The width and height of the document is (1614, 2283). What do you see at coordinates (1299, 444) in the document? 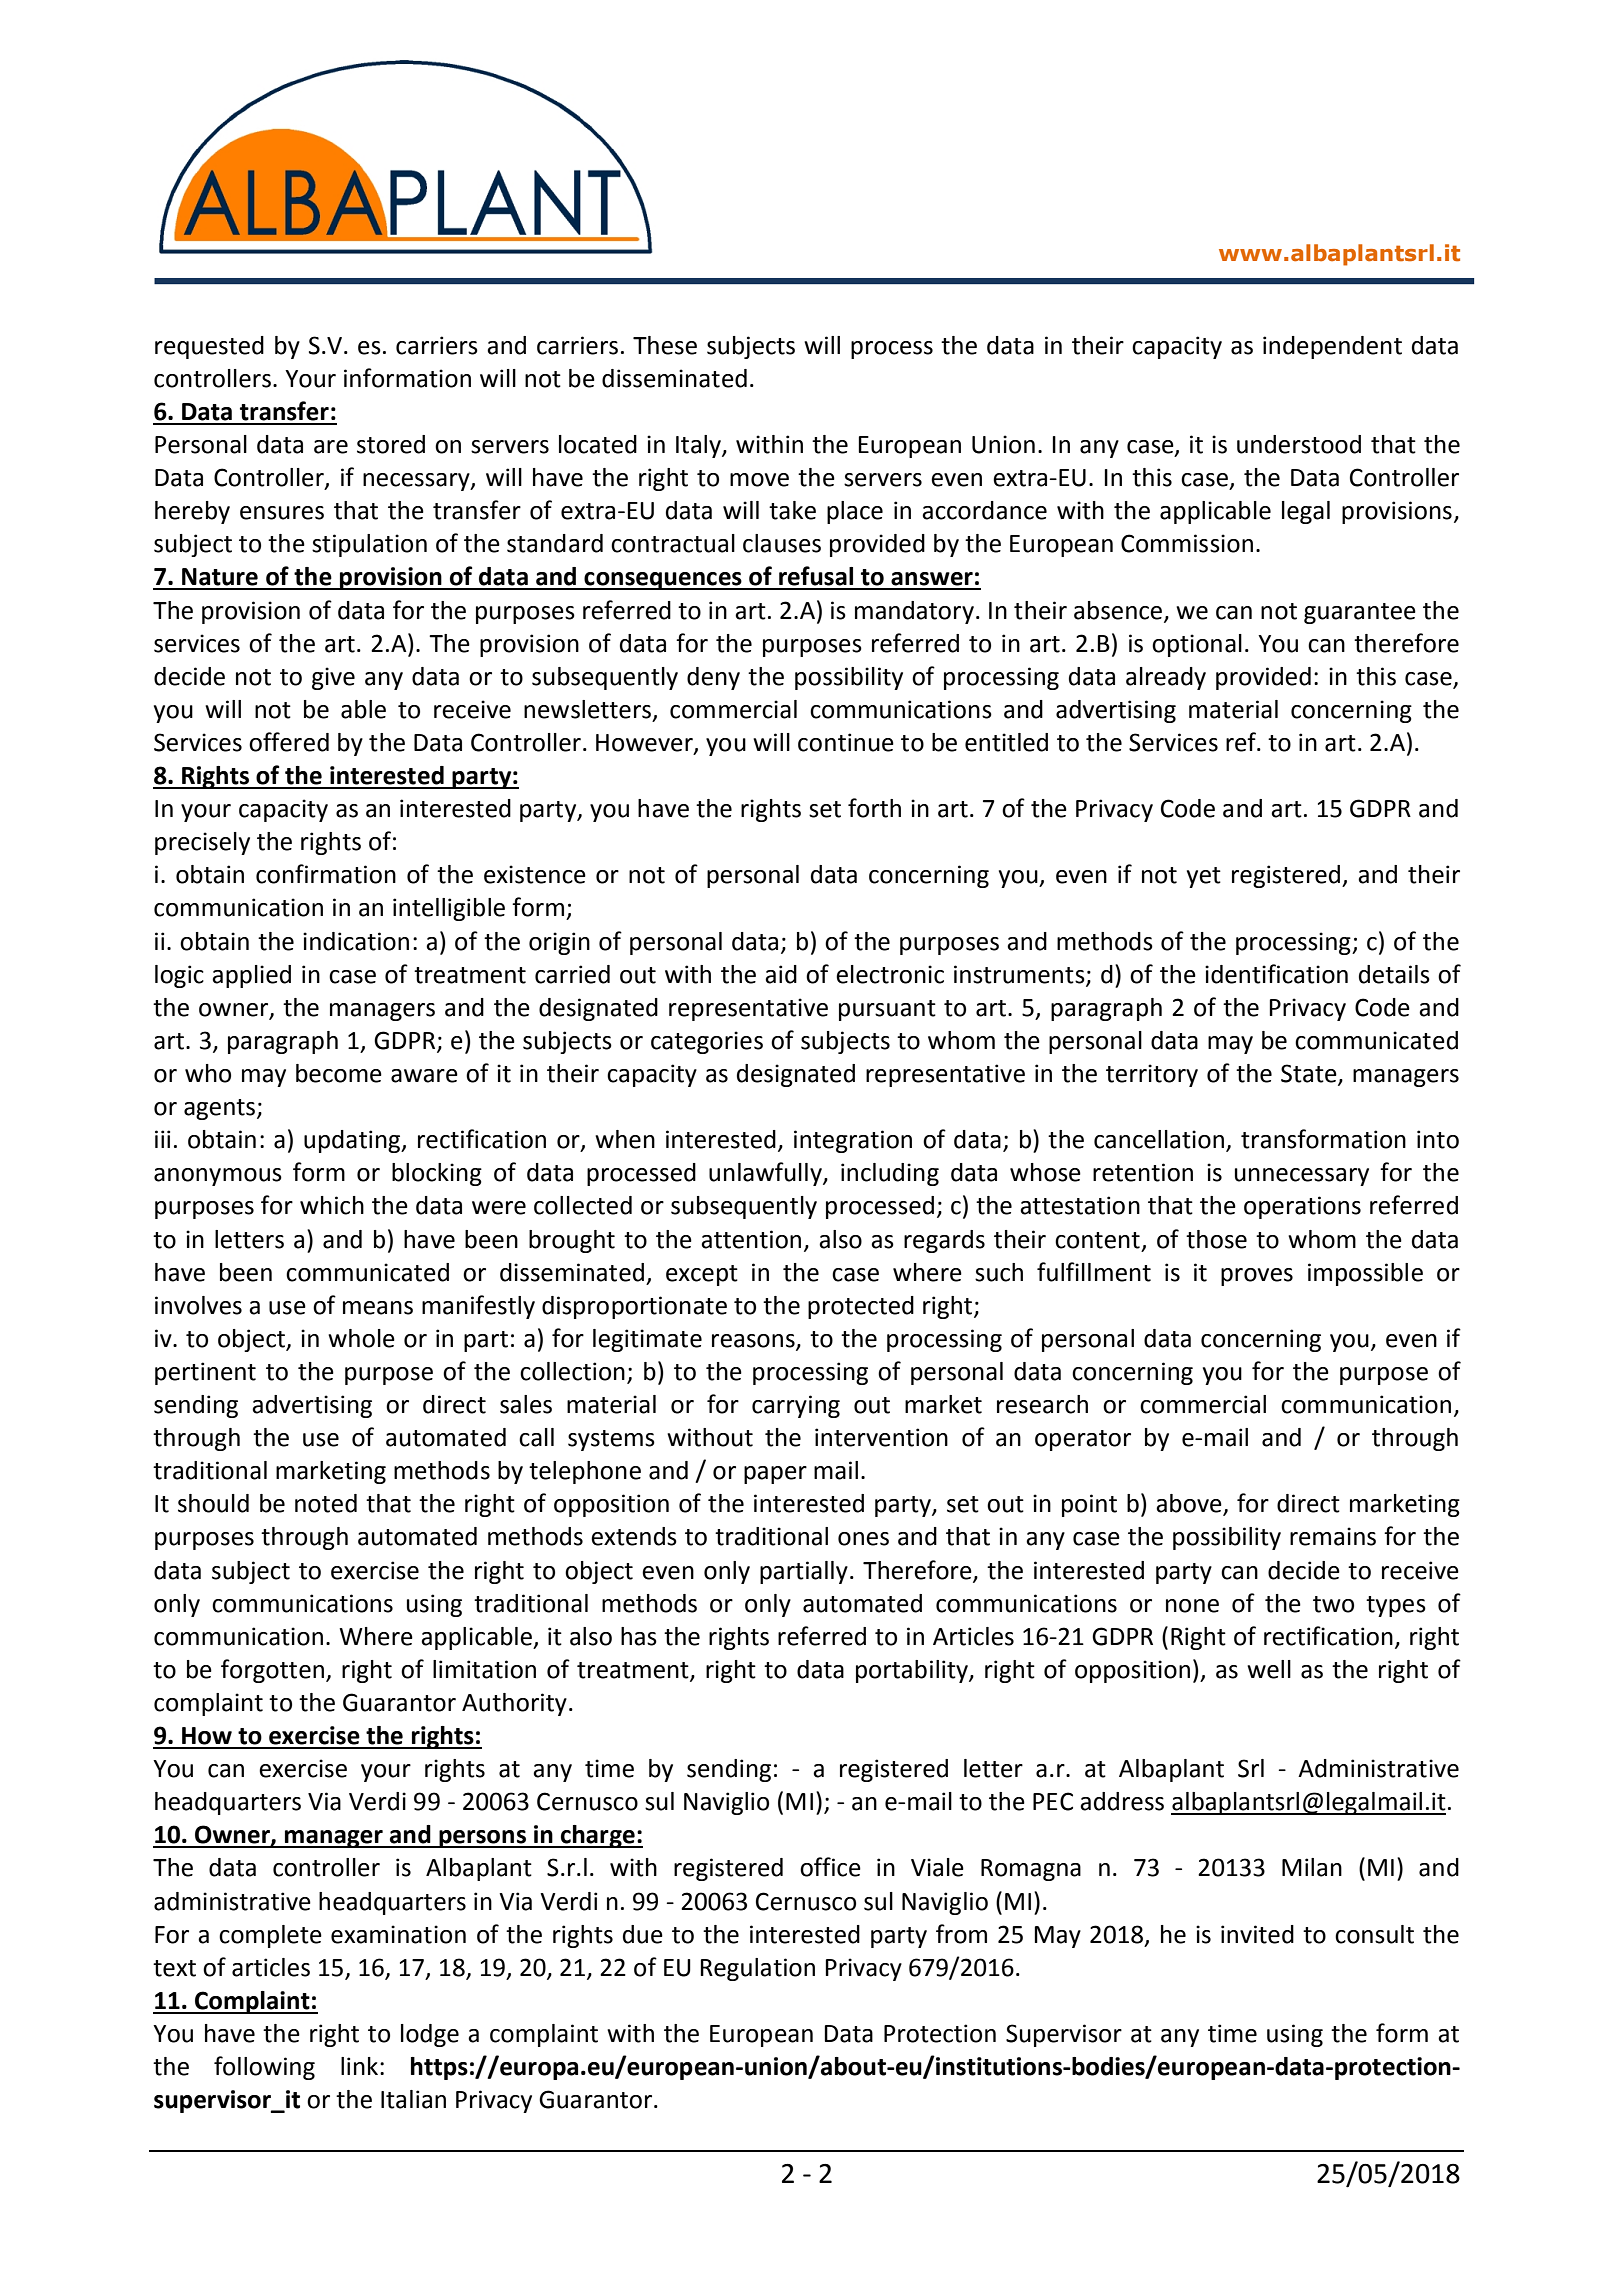
I see `understood` at bounding box center [1299, 444].
